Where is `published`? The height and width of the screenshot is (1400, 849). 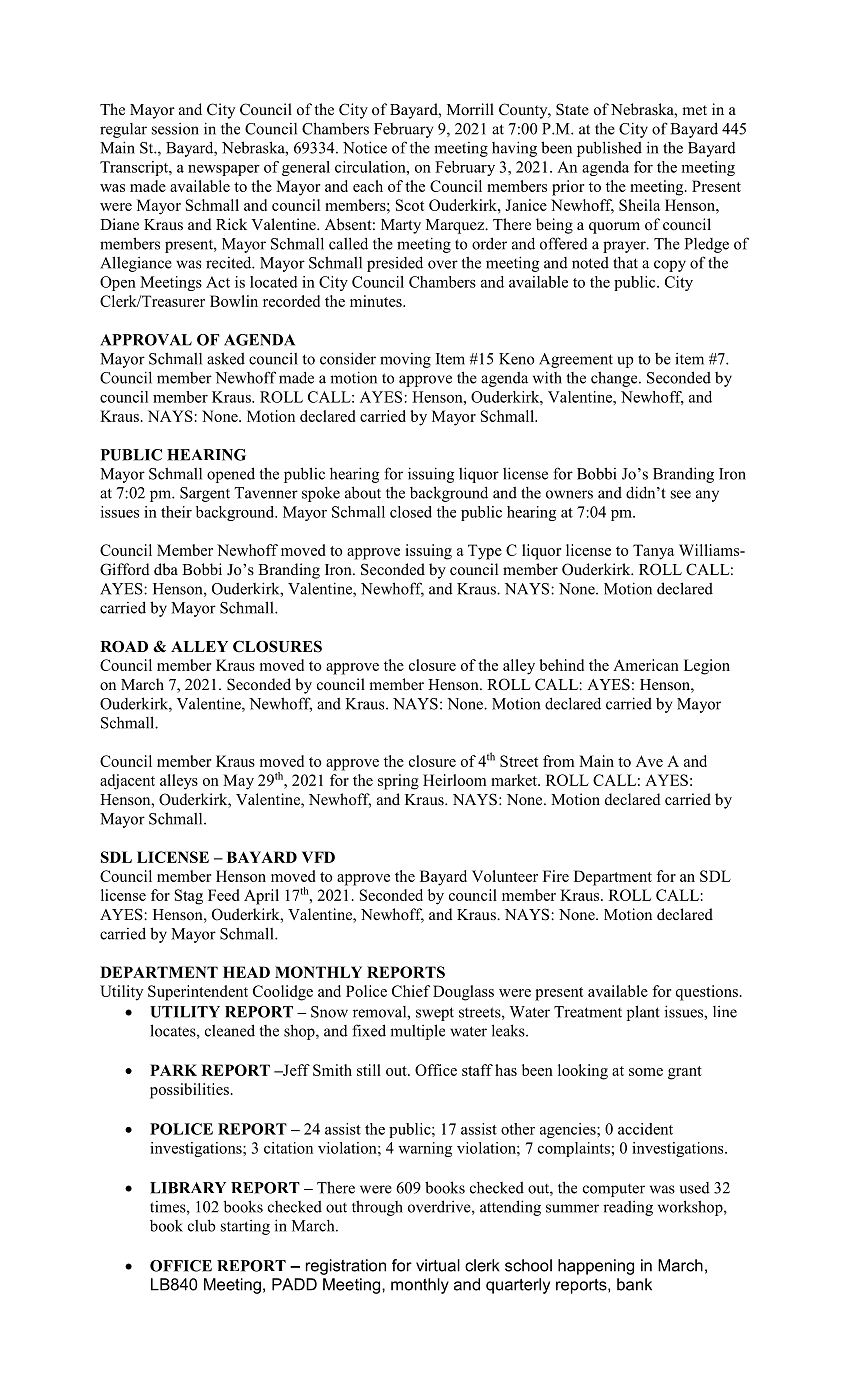 published is located at coordinates (609, 149).
